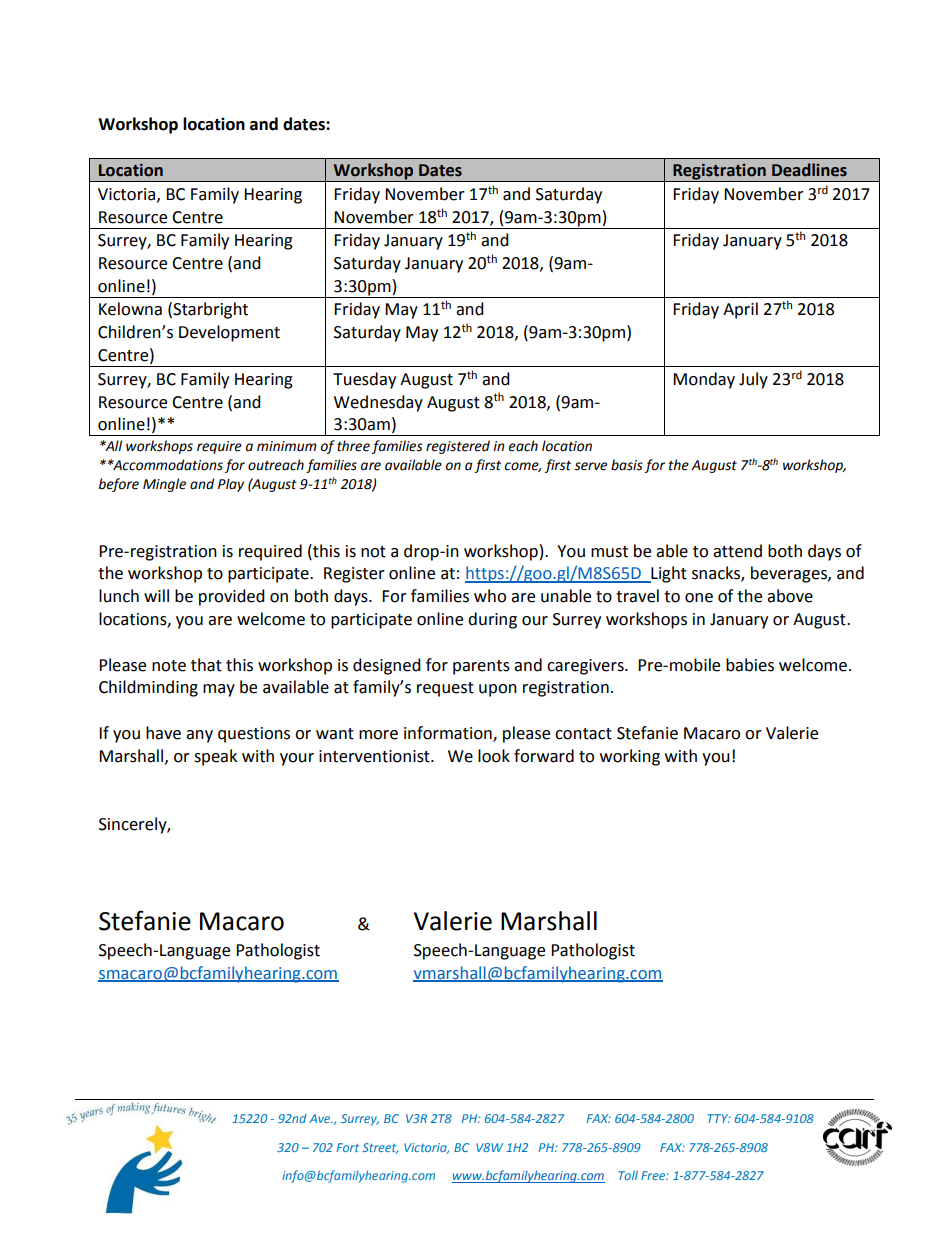 The image size is (952, 1233). What do you see at coordinates (630, 757) in the document?
I see `working` at bounding box center [630, 757].
